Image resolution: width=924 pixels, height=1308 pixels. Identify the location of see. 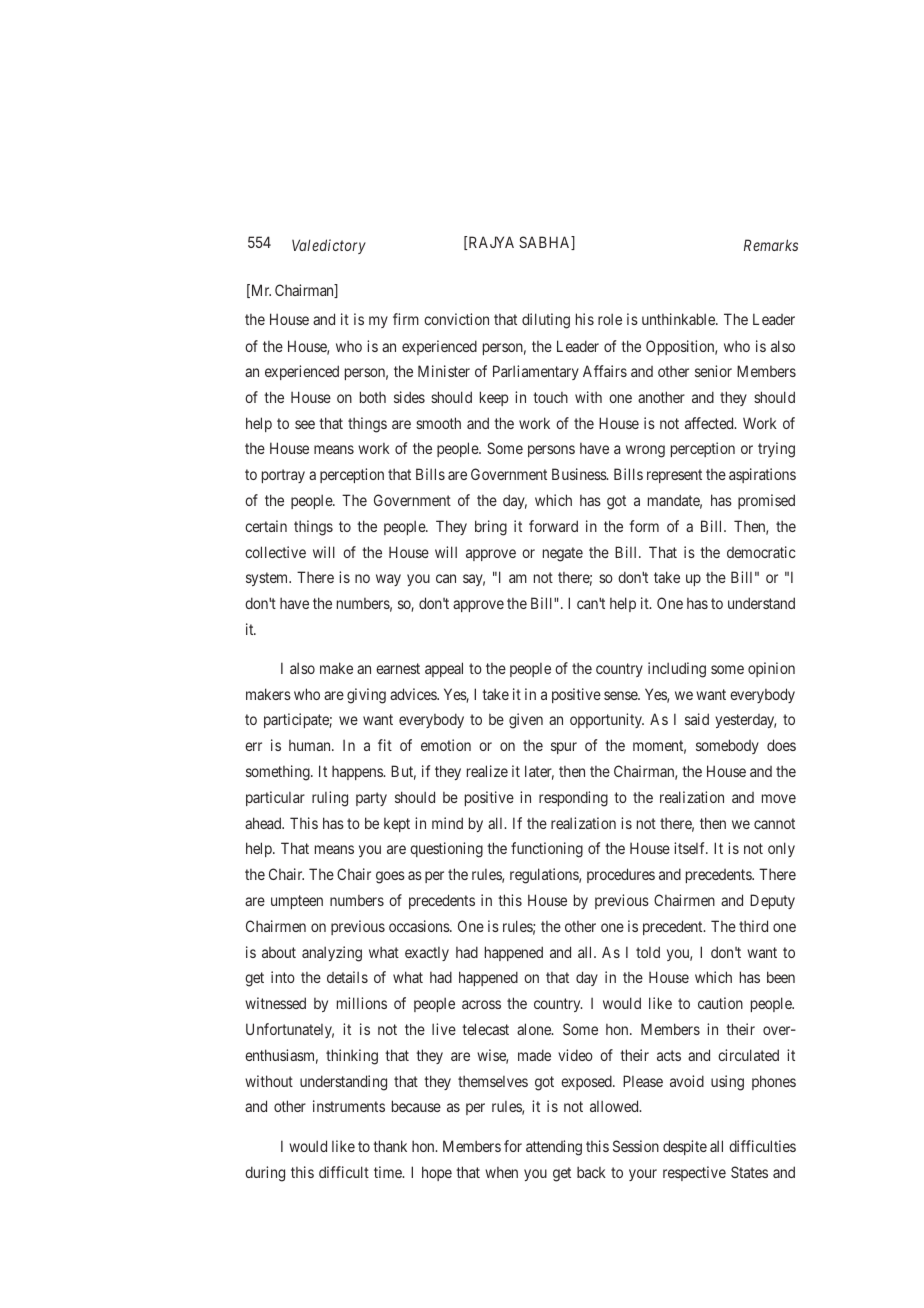
(305, 424).
